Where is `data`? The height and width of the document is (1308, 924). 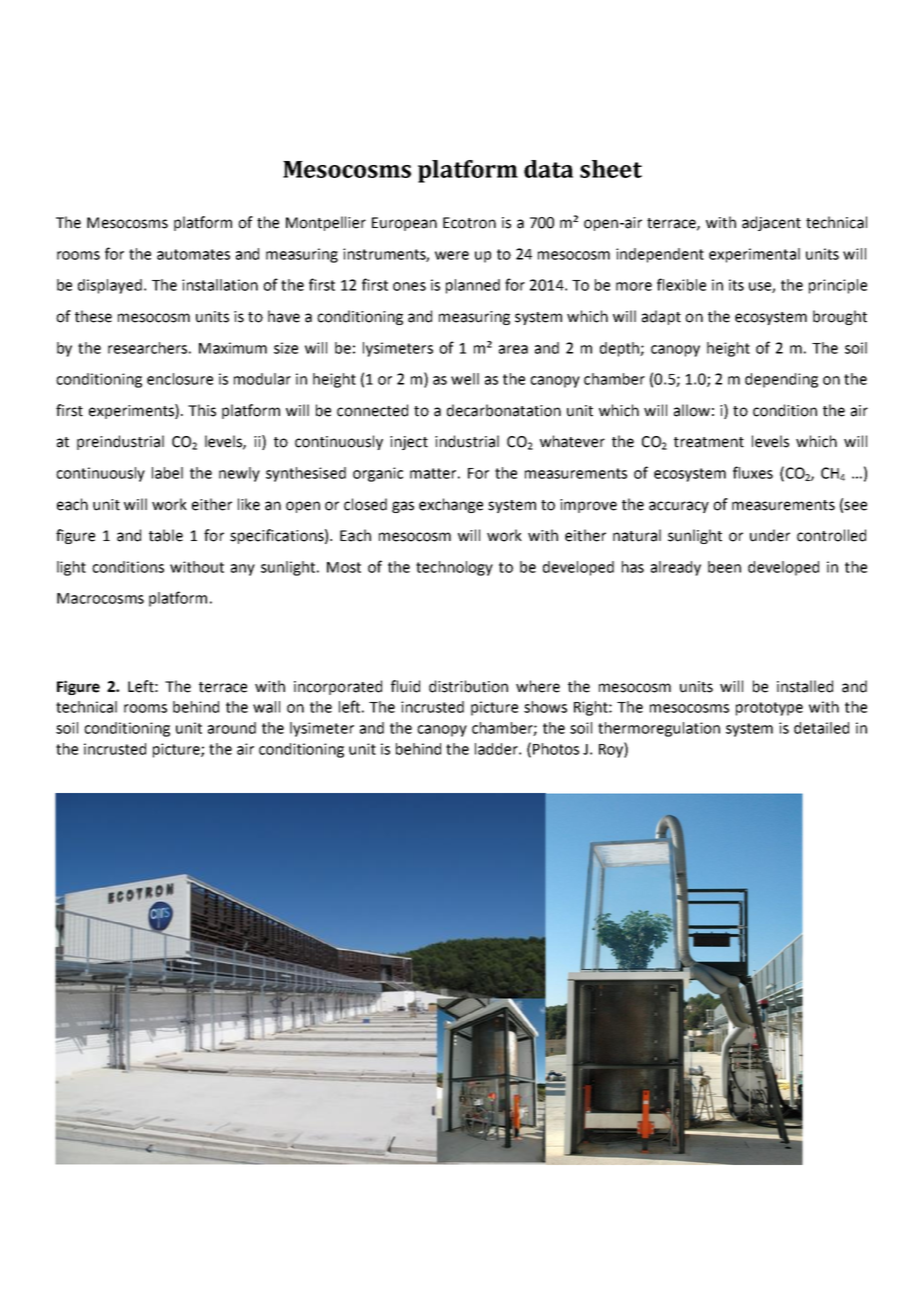 data is located at coordinates (548, 169).
